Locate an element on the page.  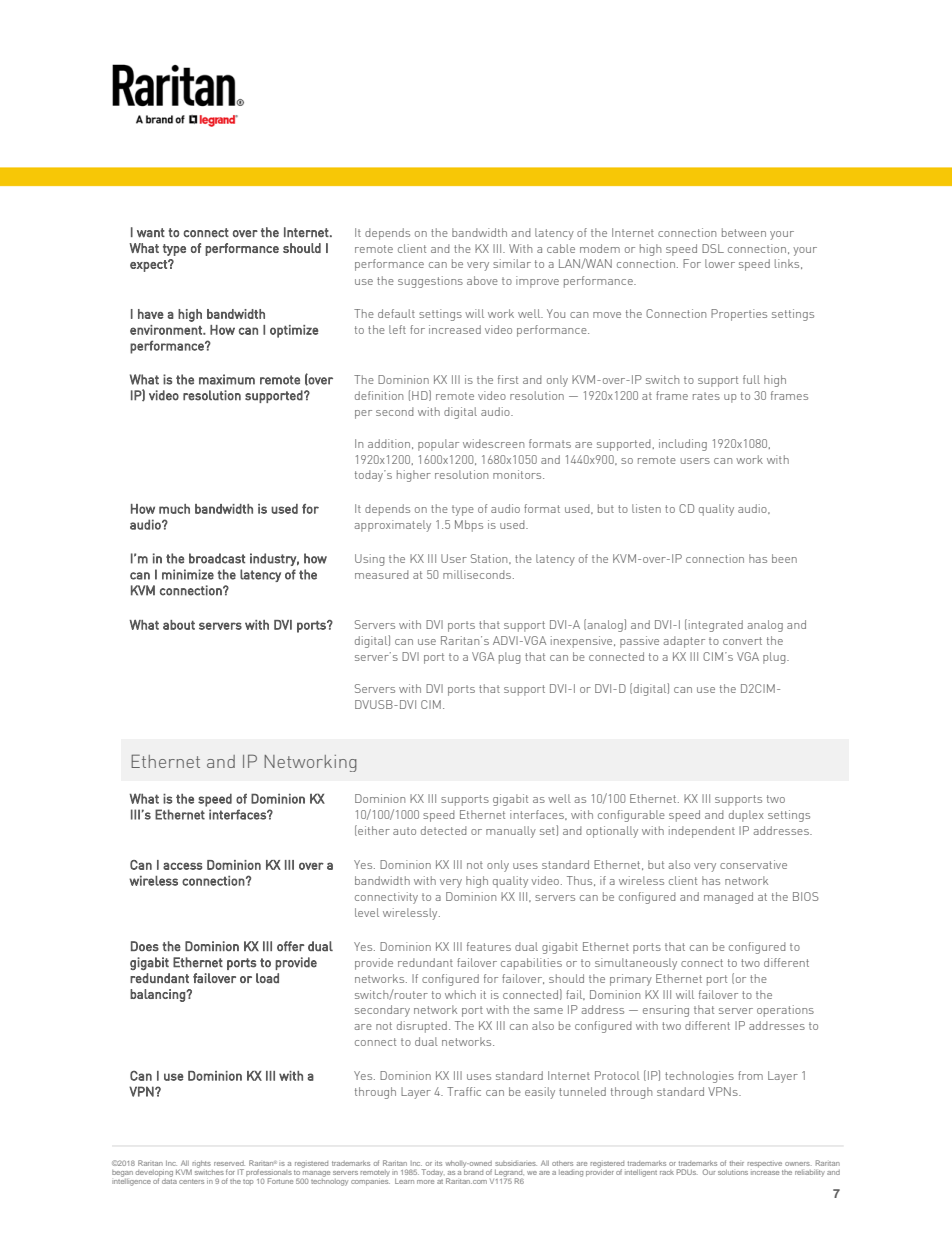
including is located at coordinates (683, 445).
